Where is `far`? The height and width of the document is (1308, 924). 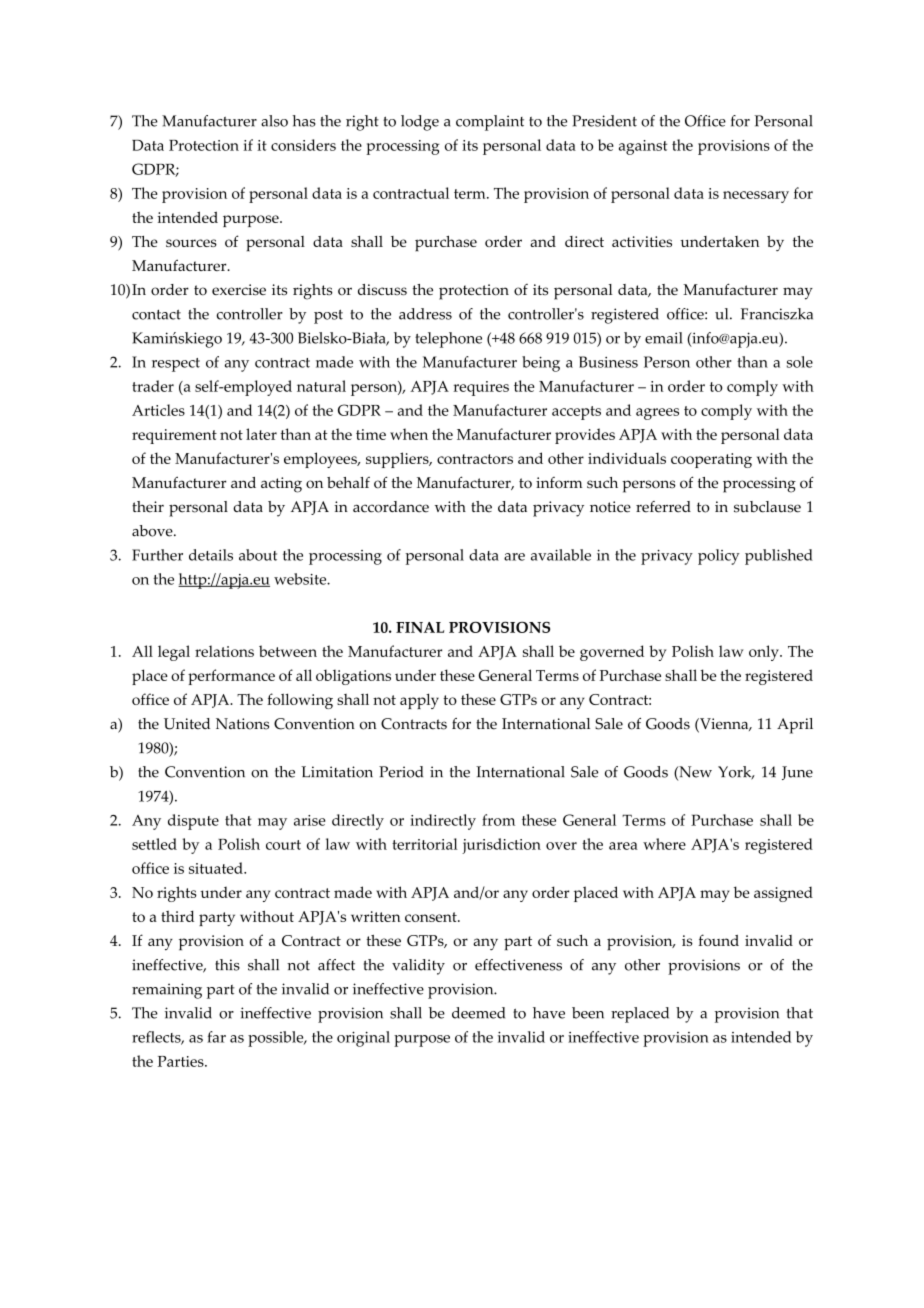 far is located at coordinates (216, 1037).
